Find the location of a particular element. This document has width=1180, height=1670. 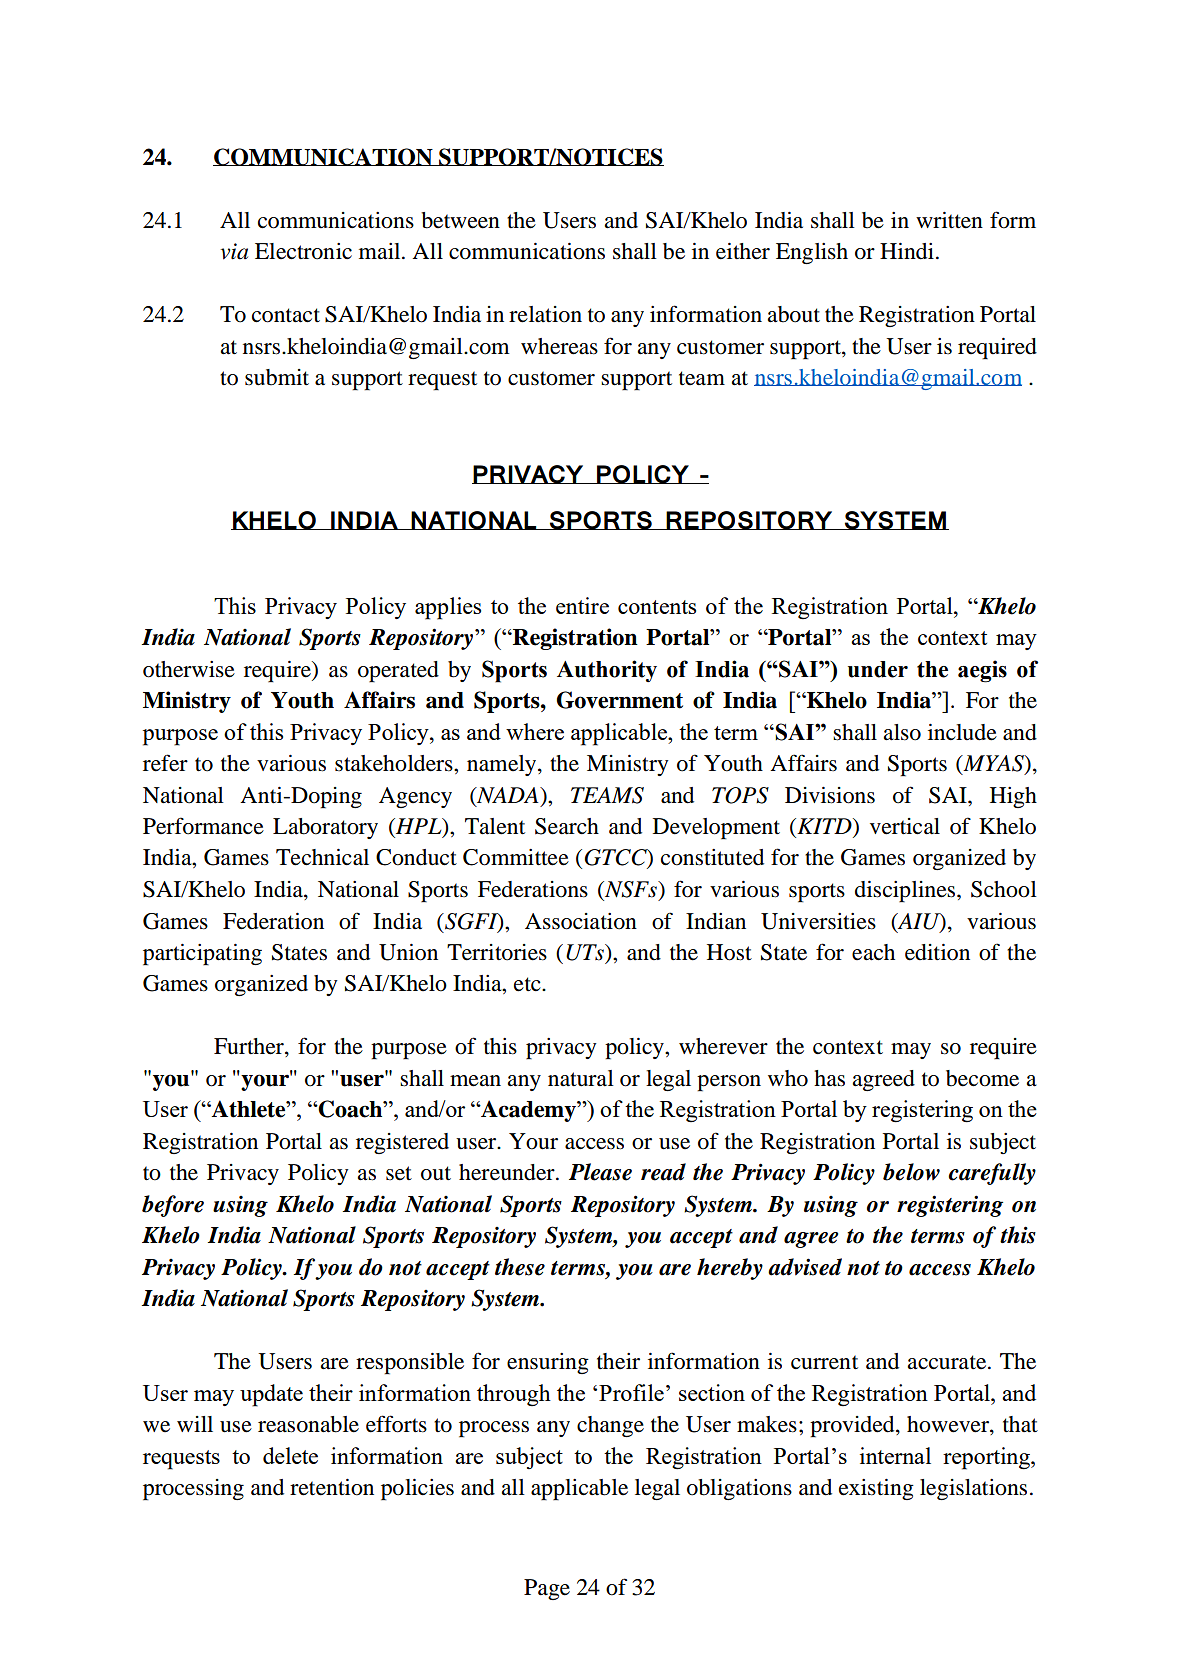

retention is located at coordinates (332, 1487).
